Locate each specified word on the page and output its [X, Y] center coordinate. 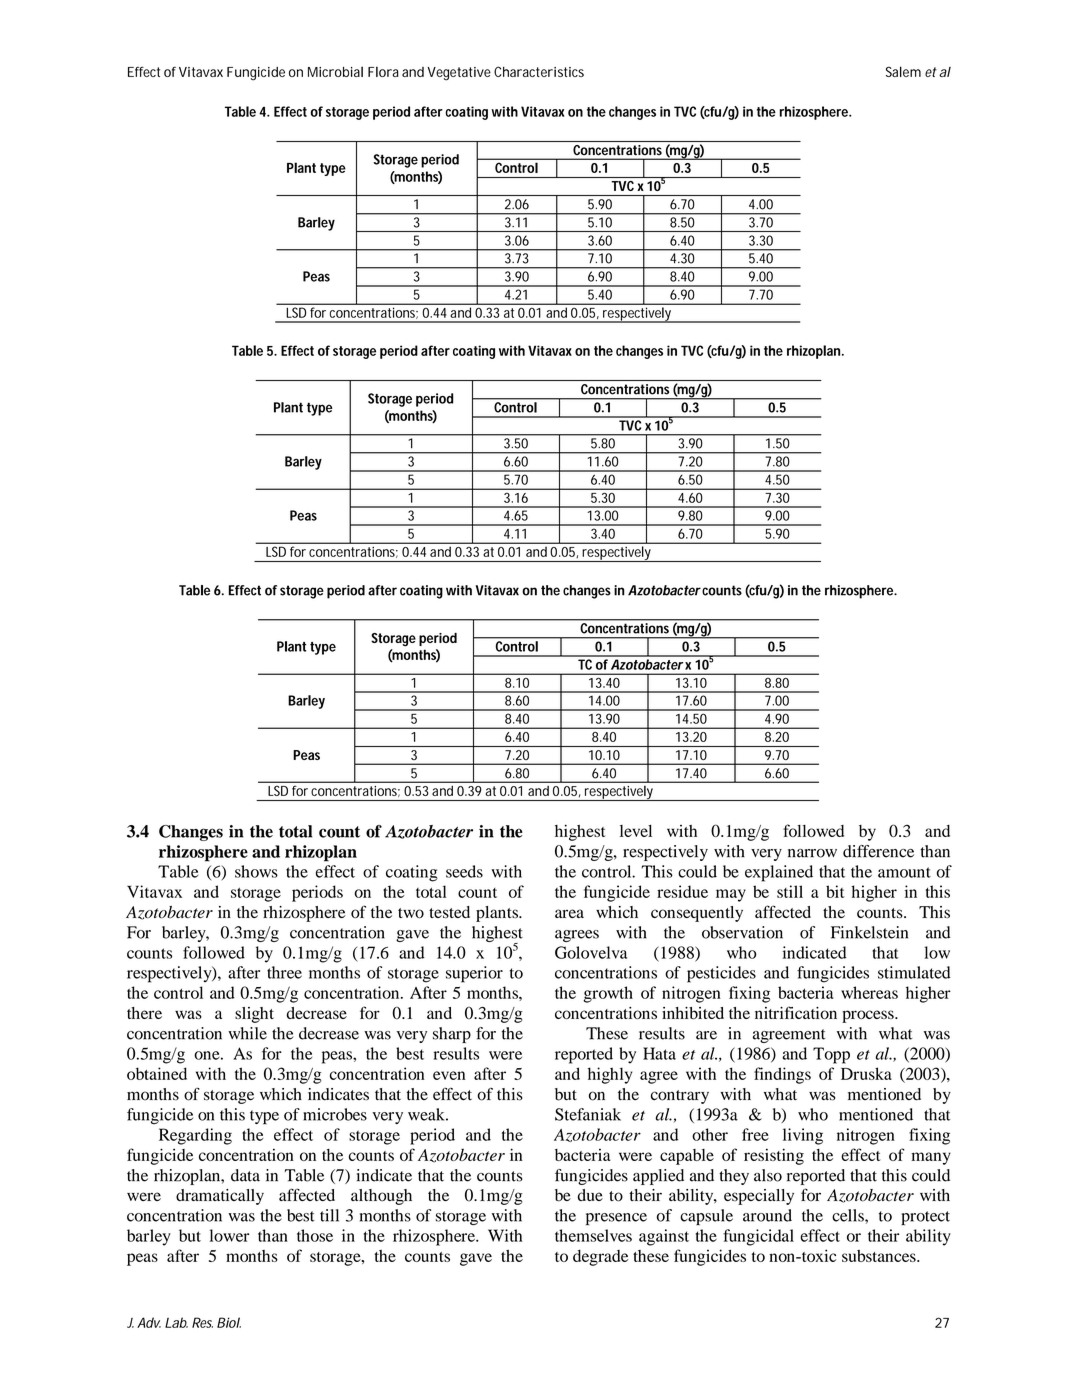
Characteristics [539, 71]
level [636, 831]
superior [474, 974]
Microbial [335, 71]
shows [256, 871]
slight [254, 1015]
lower [229, 1235]
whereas [869, 992]
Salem [903, 71]
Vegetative [459, 74]
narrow [812, 853]
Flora [383, 71]
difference [878, 851]
